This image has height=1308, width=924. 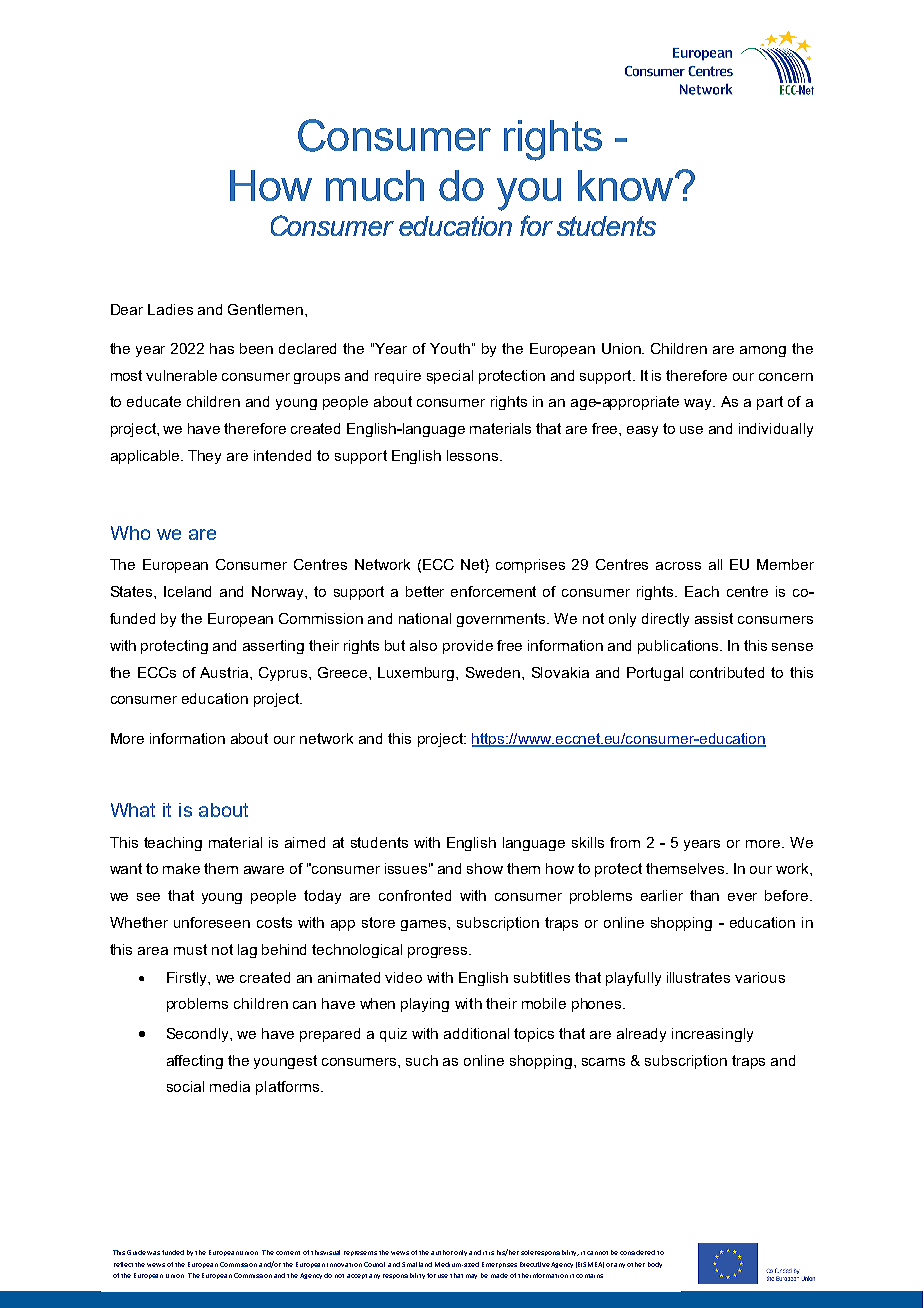 I want to click on playing, so click(x=425, y=1005).
